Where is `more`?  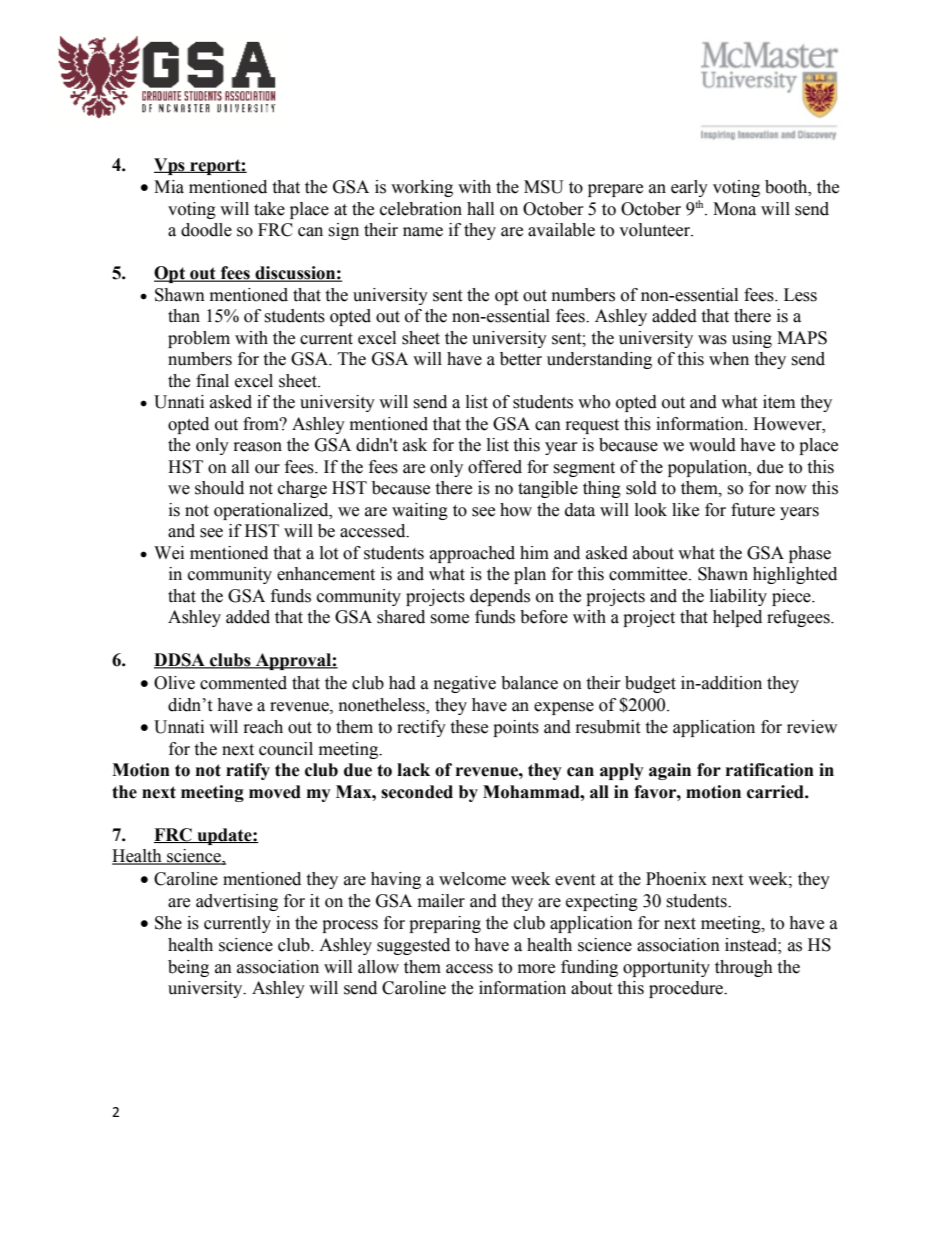 more is located at coordinates (536, 969).
